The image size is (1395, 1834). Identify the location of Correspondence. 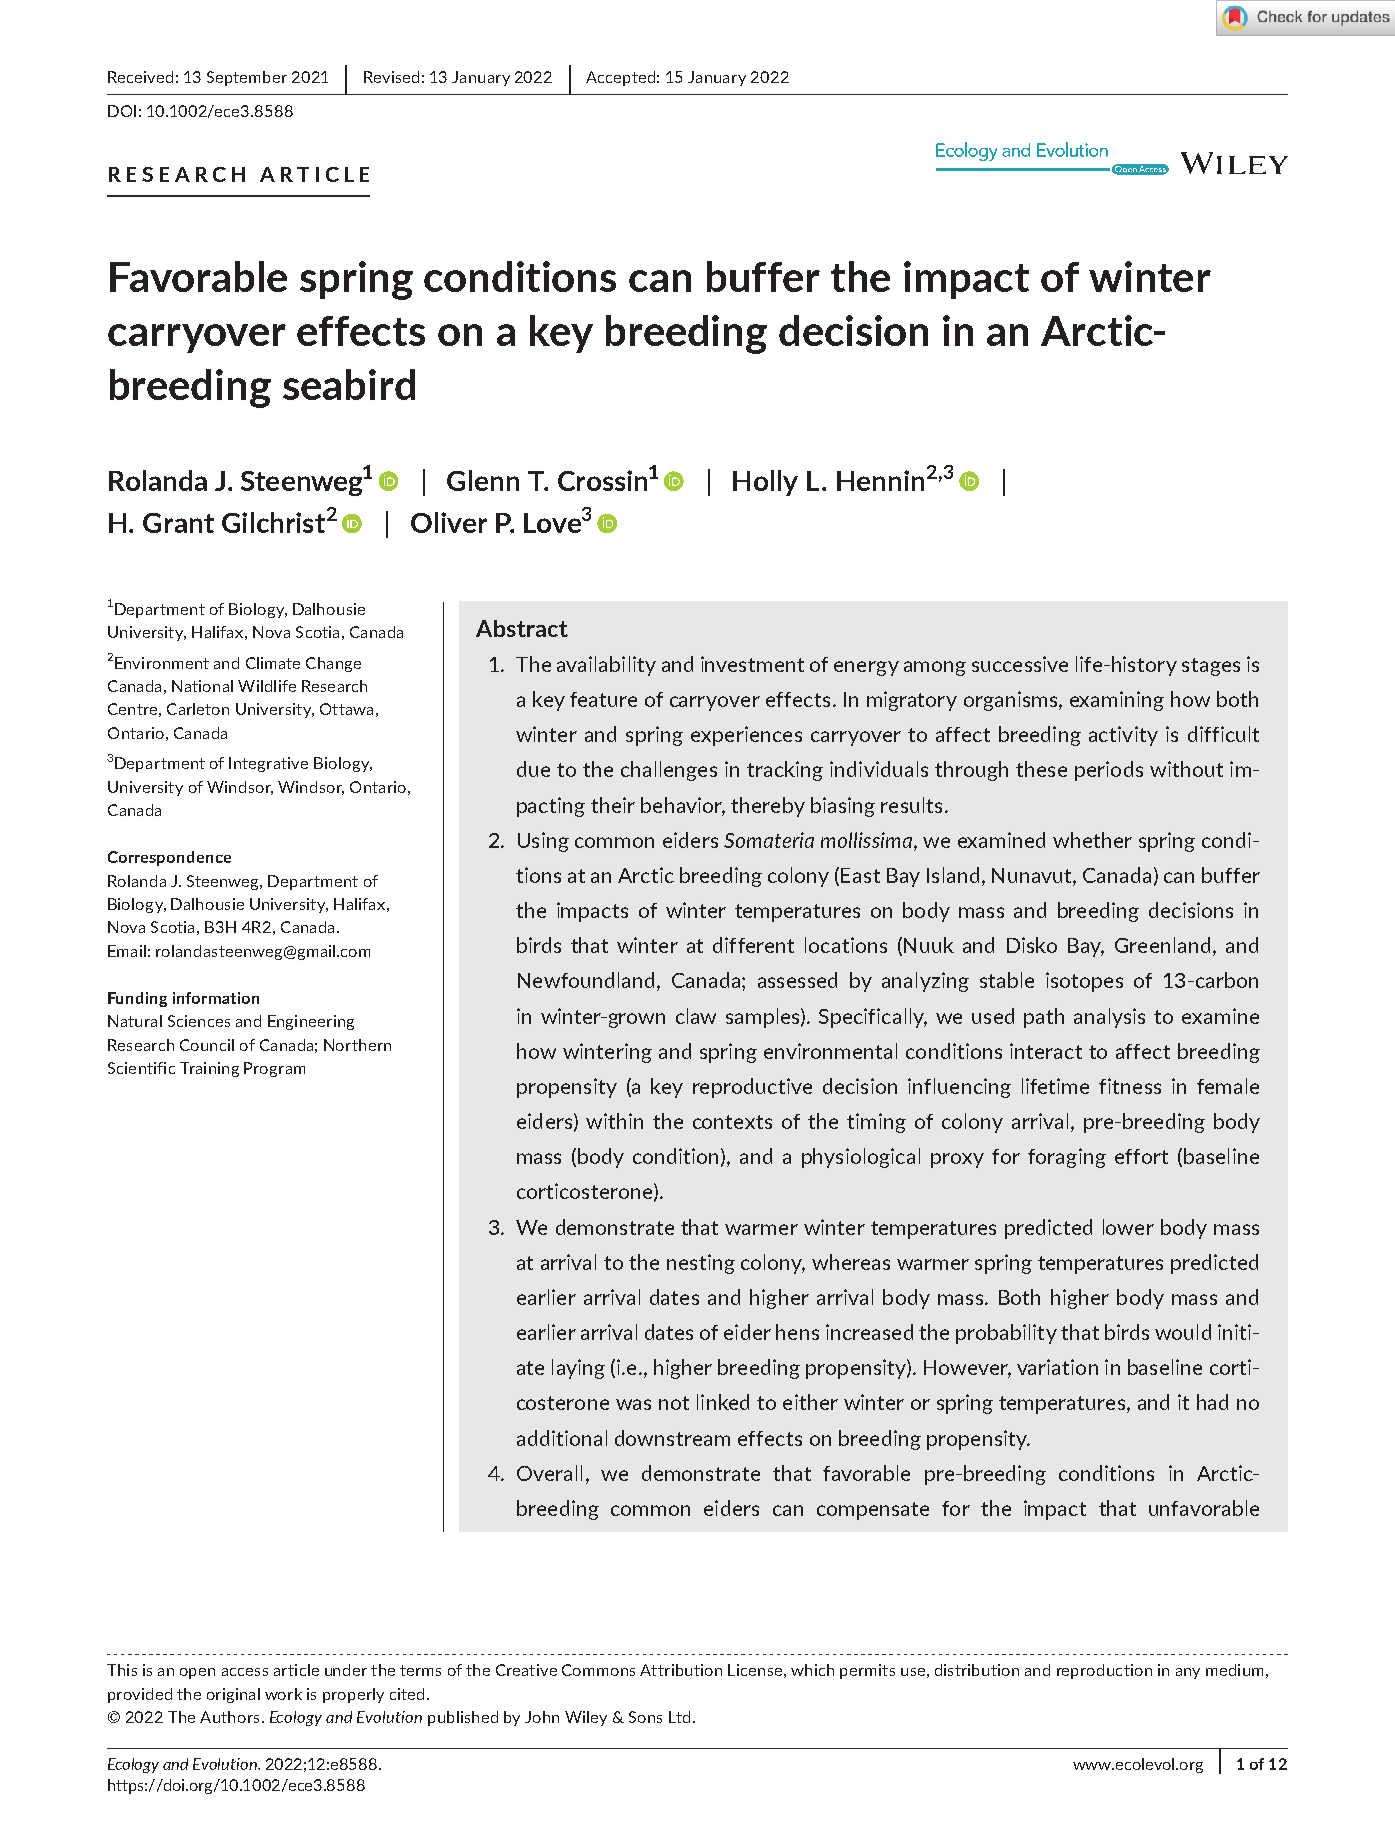
(169, 858).
